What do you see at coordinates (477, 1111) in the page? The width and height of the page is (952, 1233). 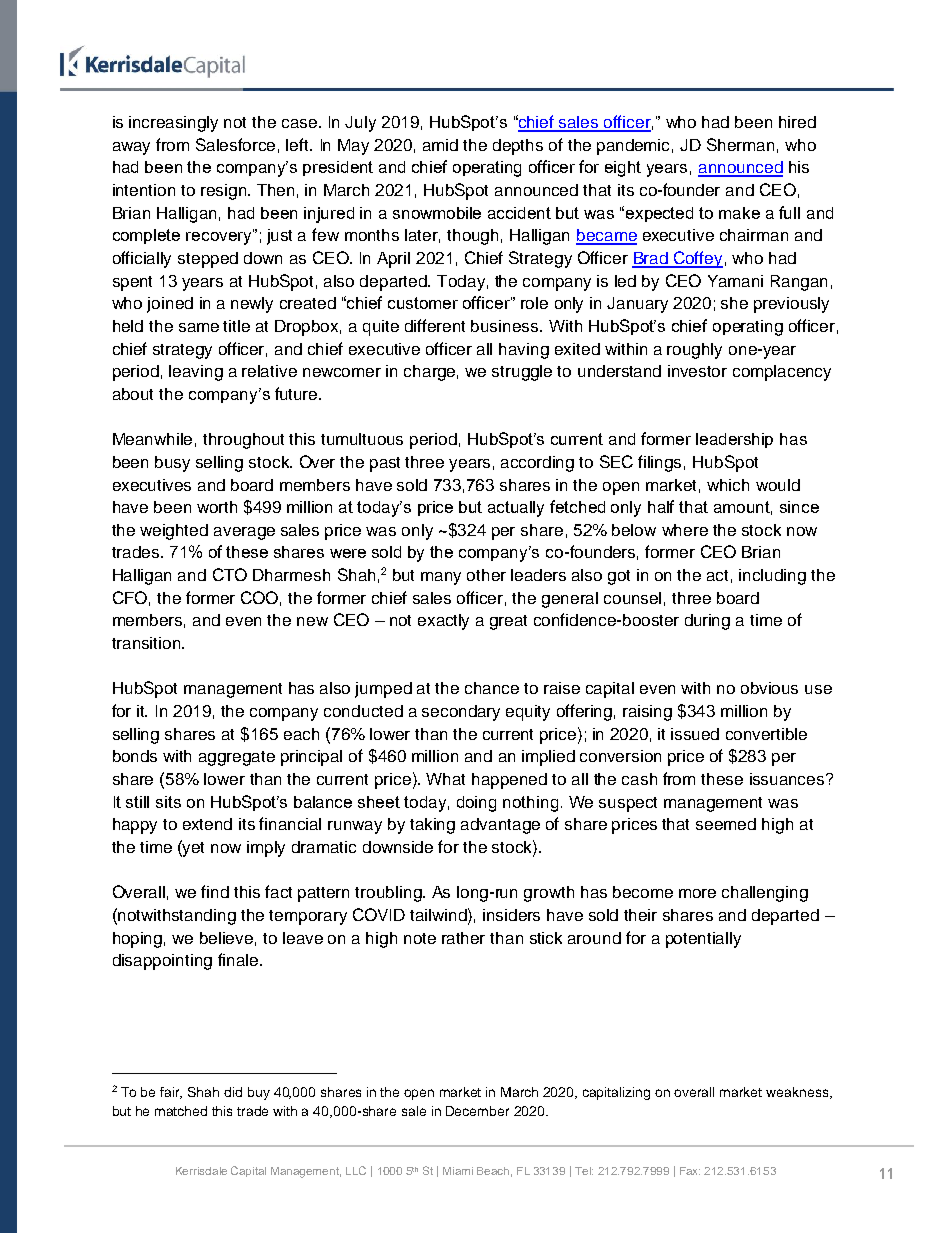 I see `December` at bounding box center [477, 1111].
